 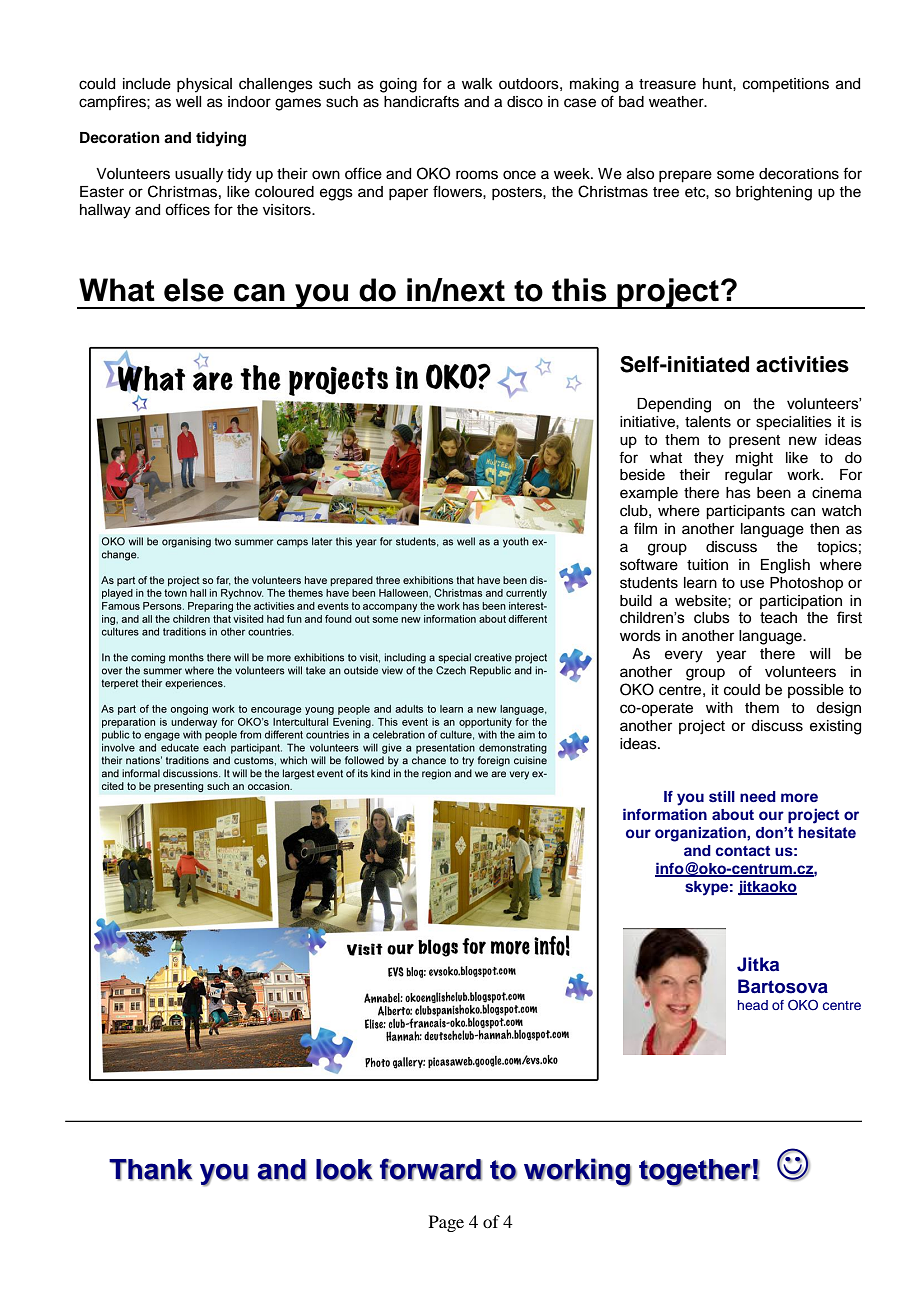 I want to click on words, so click(x=640, y=636).
